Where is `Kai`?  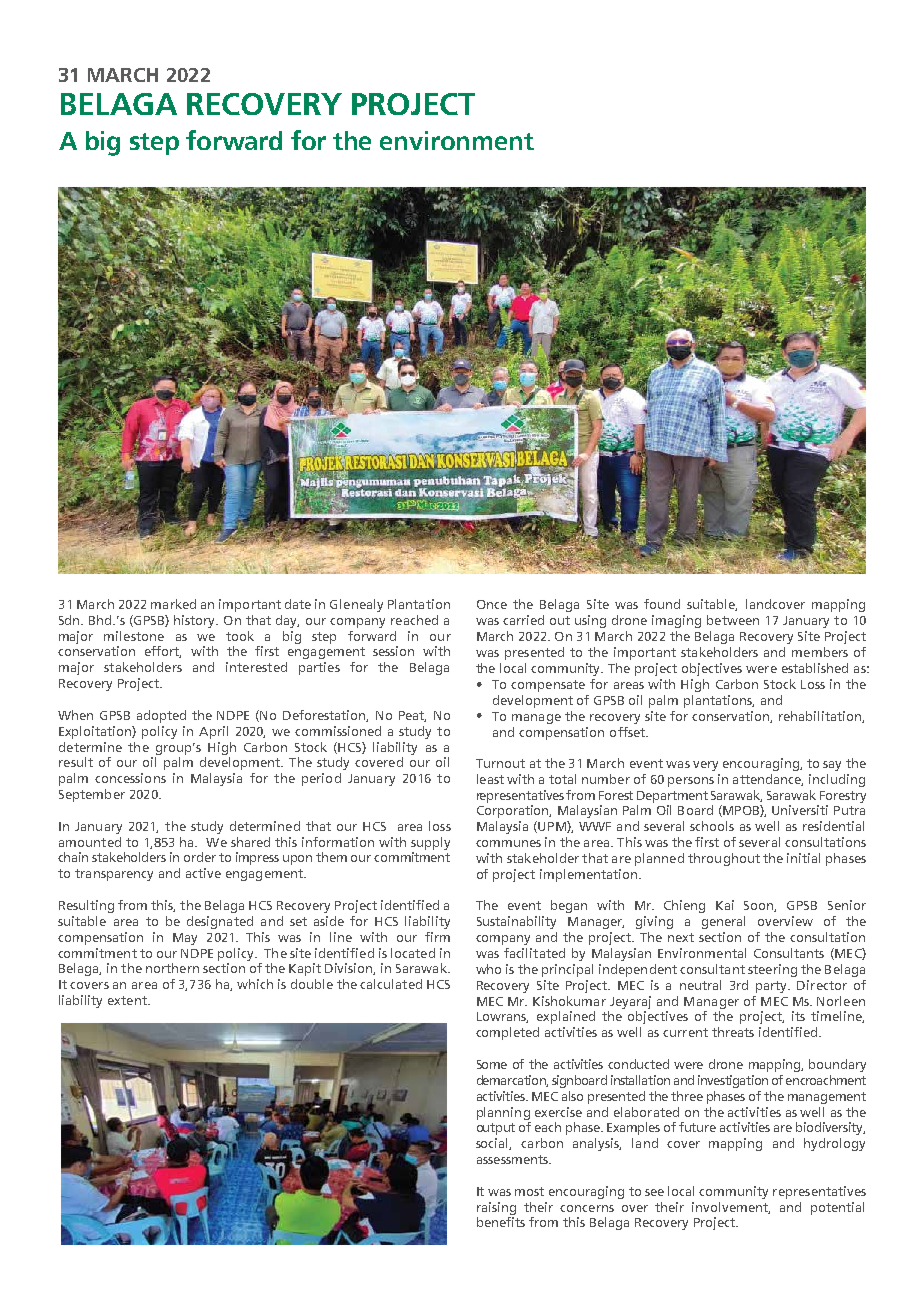 Kai is located at coordinates (725, 905).
